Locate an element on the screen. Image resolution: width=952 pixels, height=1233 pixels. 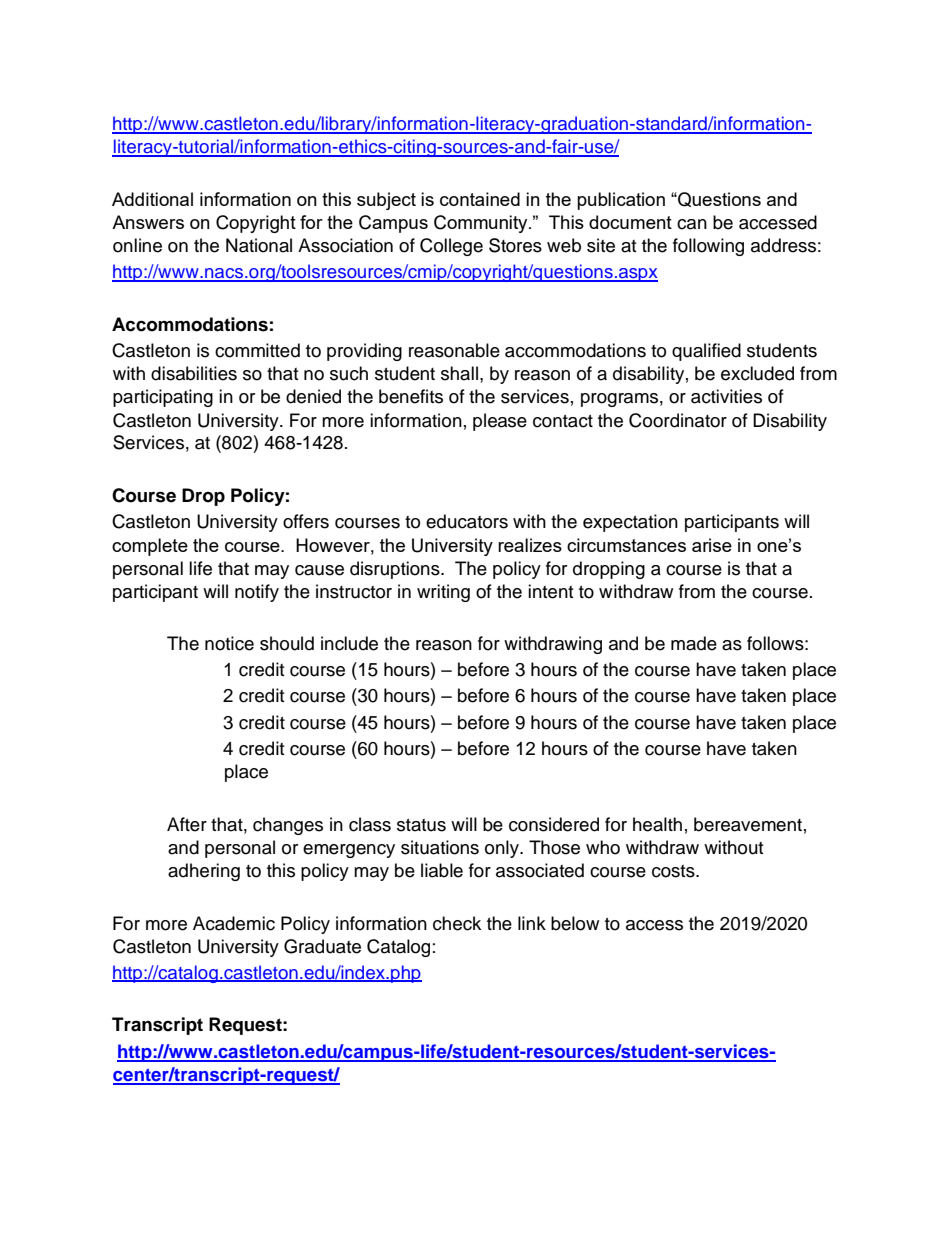
arise is located at coordinates (712, 545).
